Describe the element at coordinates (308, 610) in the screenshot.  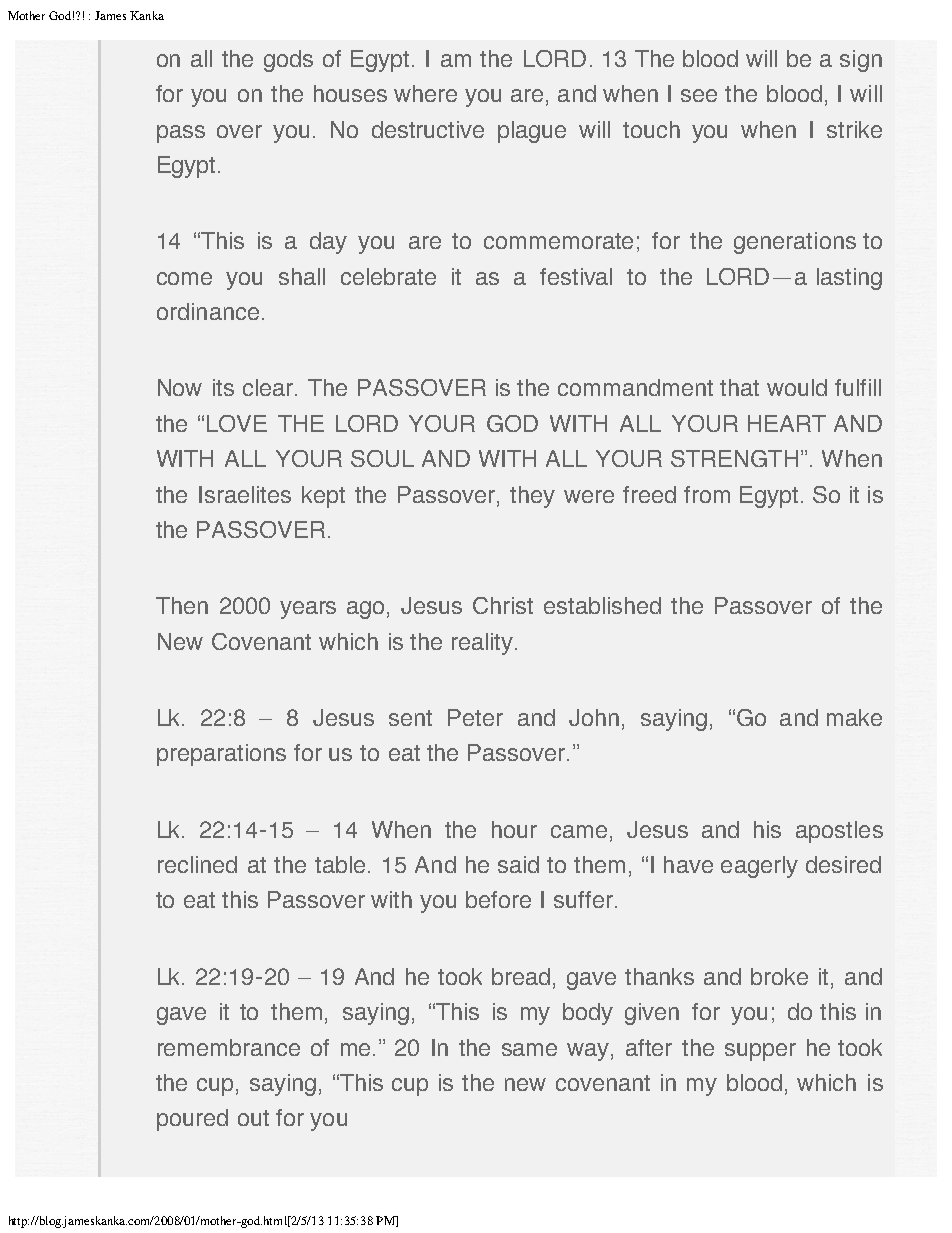
I see `years` at that location.
